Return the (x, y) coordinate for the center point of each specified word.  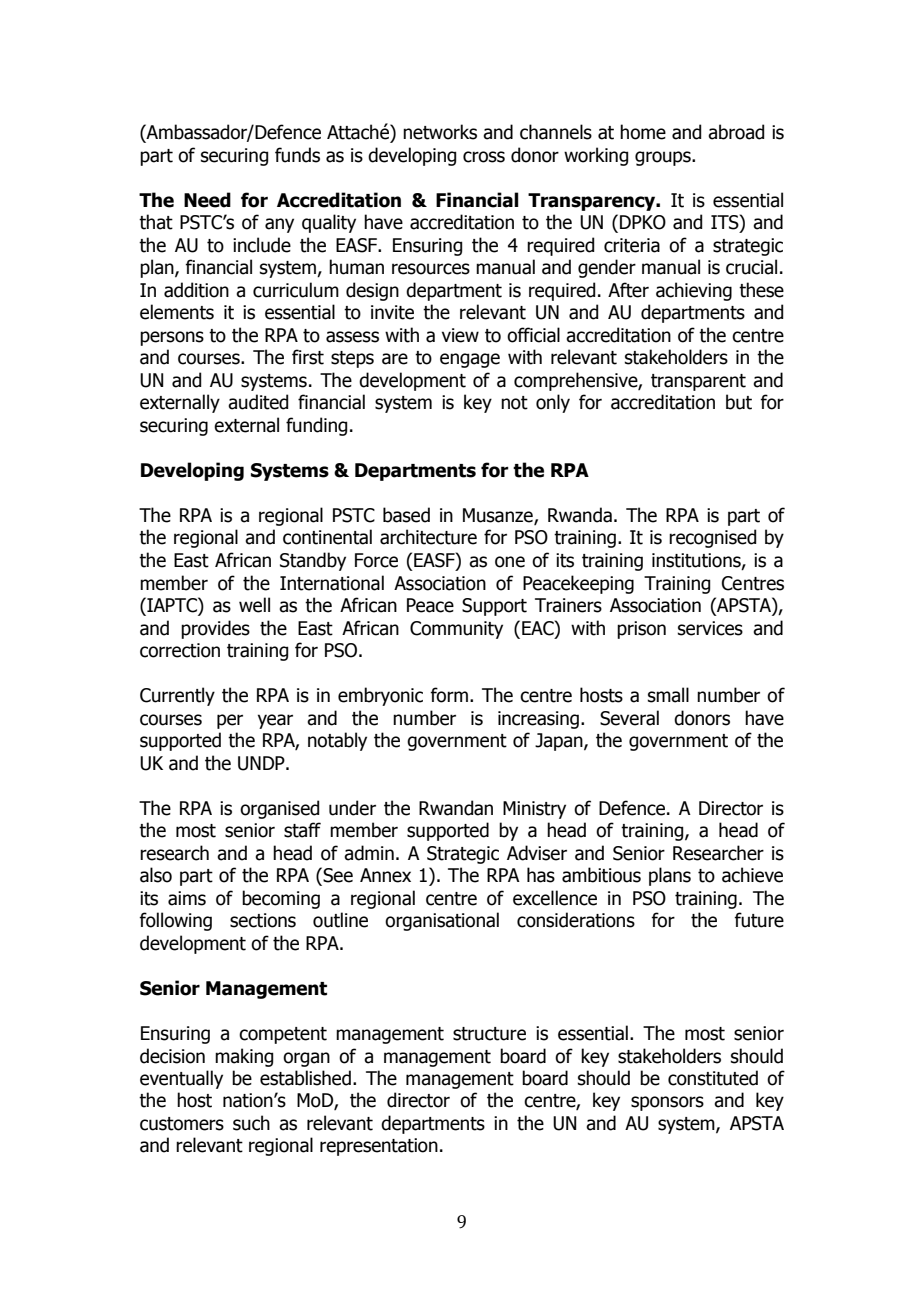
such (251, 1123)
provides (215, 629)
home (643, 132)
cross (484, 157)
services (710, 628)
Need (207, 200)
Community (456, 630)
